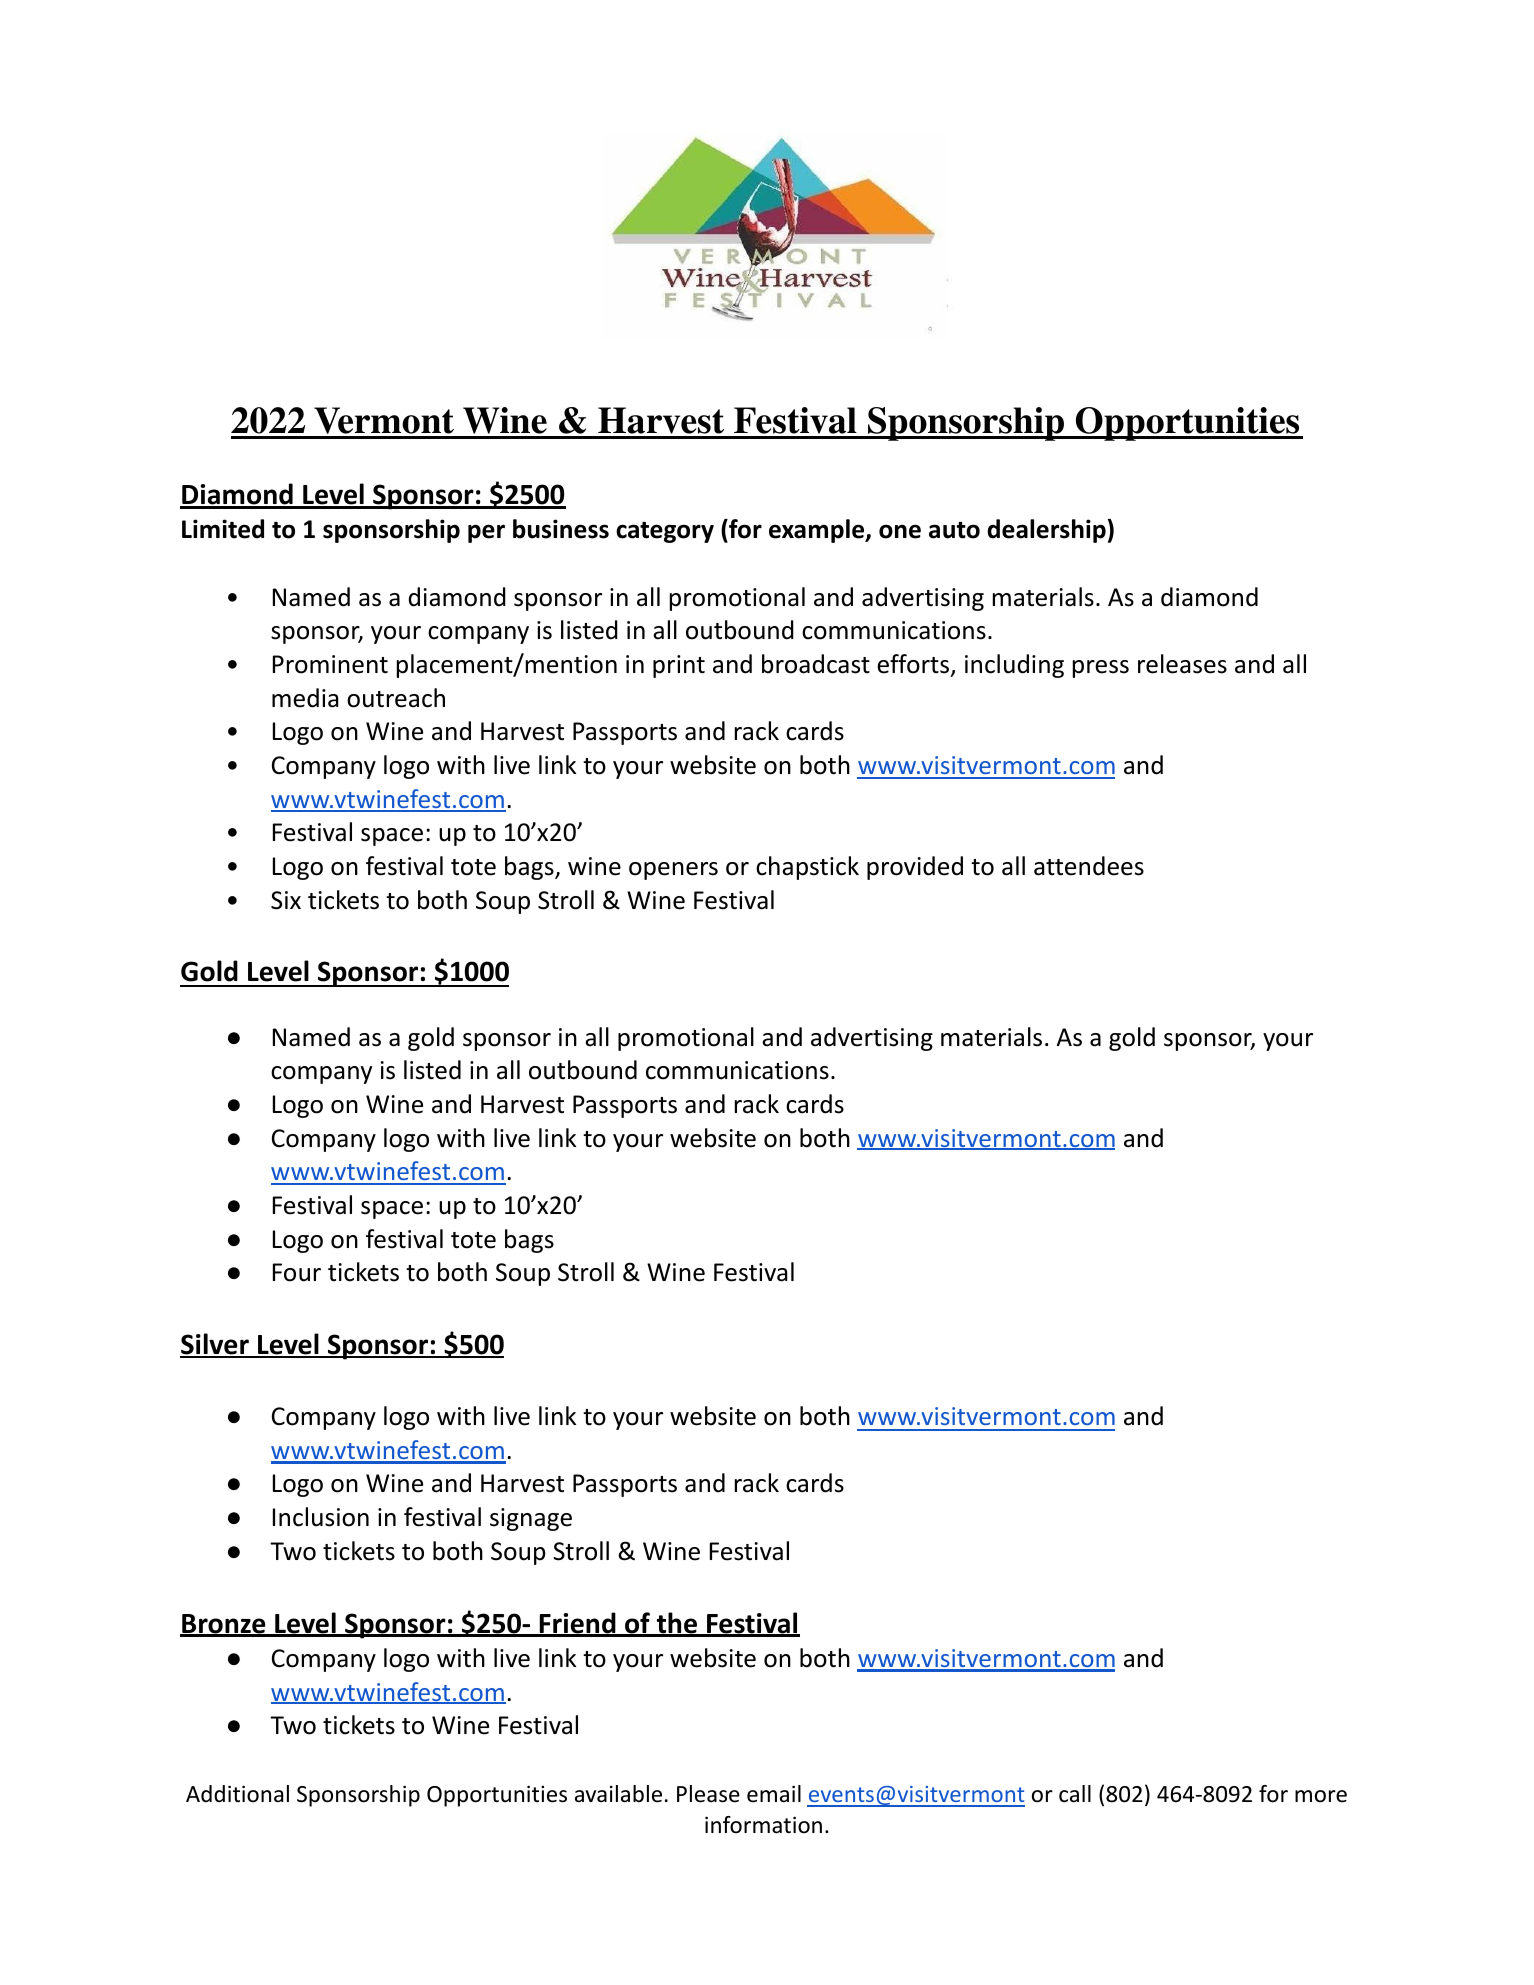 This image has width=1534, height=1985. I want to click on Limited, so click(223, 529).
